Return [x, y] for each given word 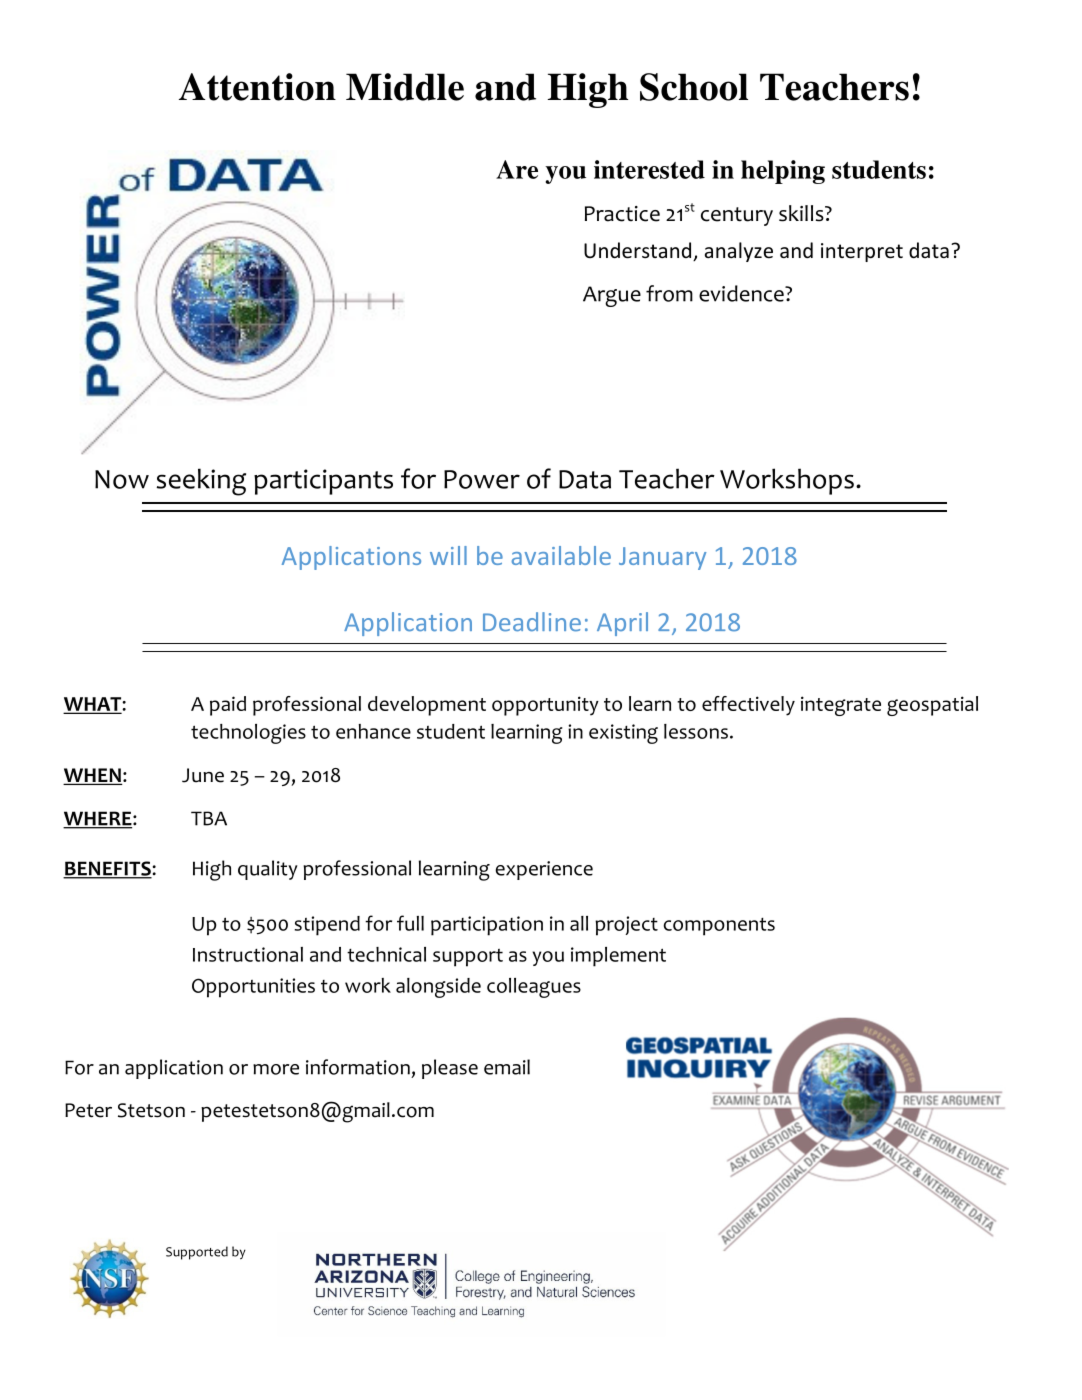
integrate [841, 706]
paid [228, 706]
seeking [201, 482]
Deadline [532, 622]
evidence [742, 293]
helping [783, 172]
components [719, 927]
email [507, 1067]
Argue [612, 296]
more [276, 1069]
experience [544, 870]
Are [517, 169]
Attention [257, 87]
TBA [209, 818]
